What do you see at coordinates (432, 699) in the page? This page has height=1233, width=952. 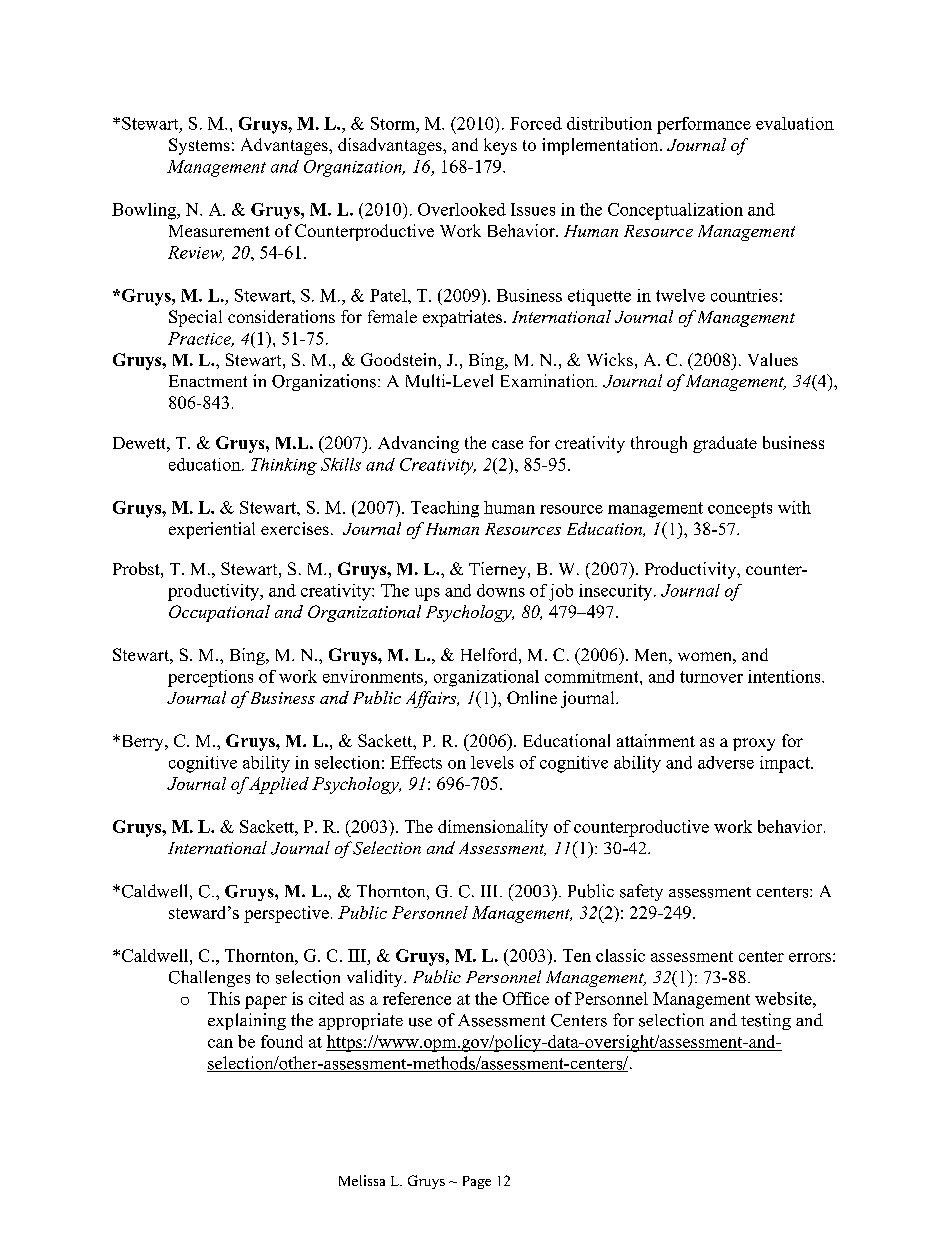 I see `Affairs` at bounding box center [432, 699].
